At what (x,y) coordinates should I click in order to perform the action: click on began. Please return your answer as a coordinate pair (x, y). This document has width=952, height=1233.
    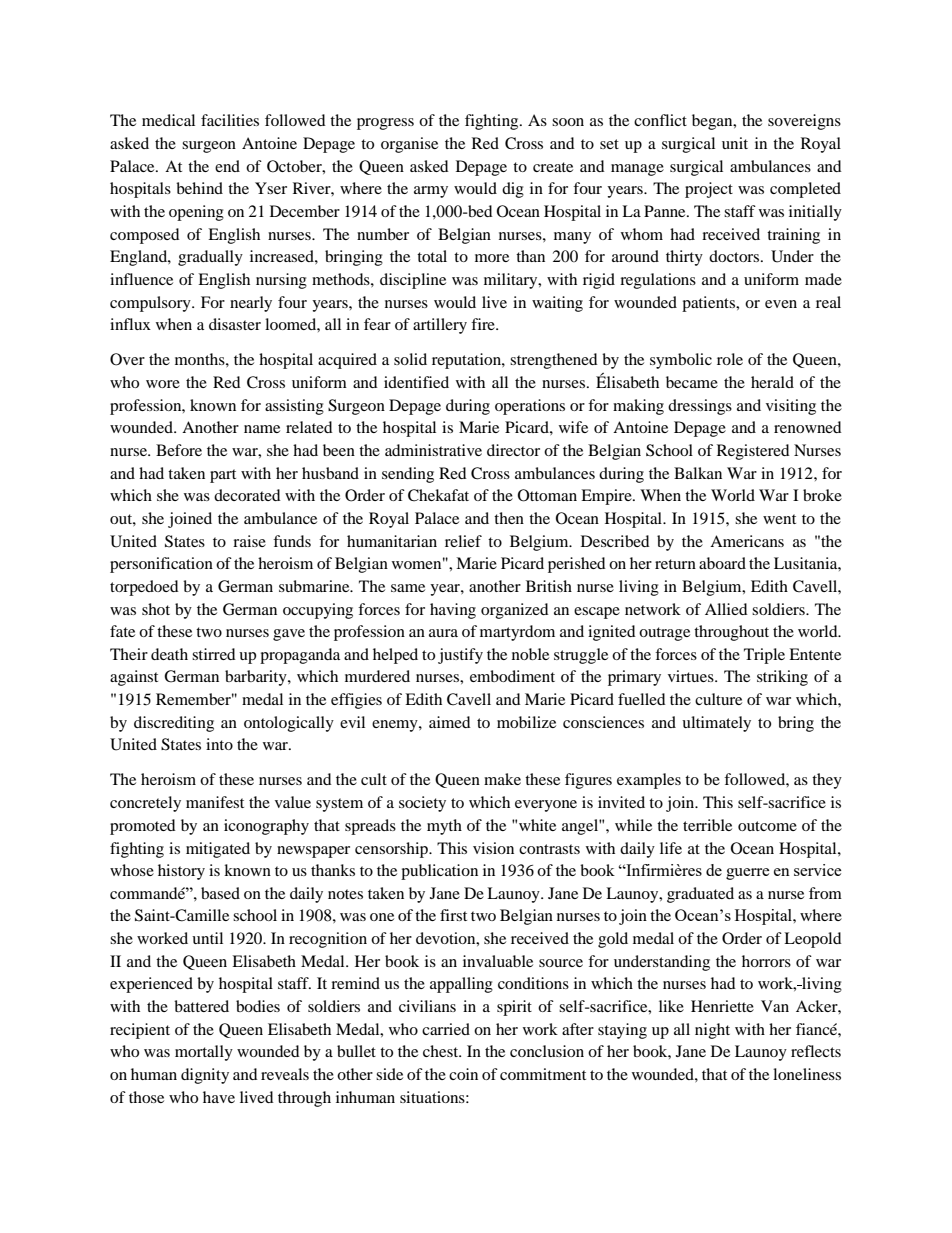
    Looking at the image, I should click on (713, 122).
